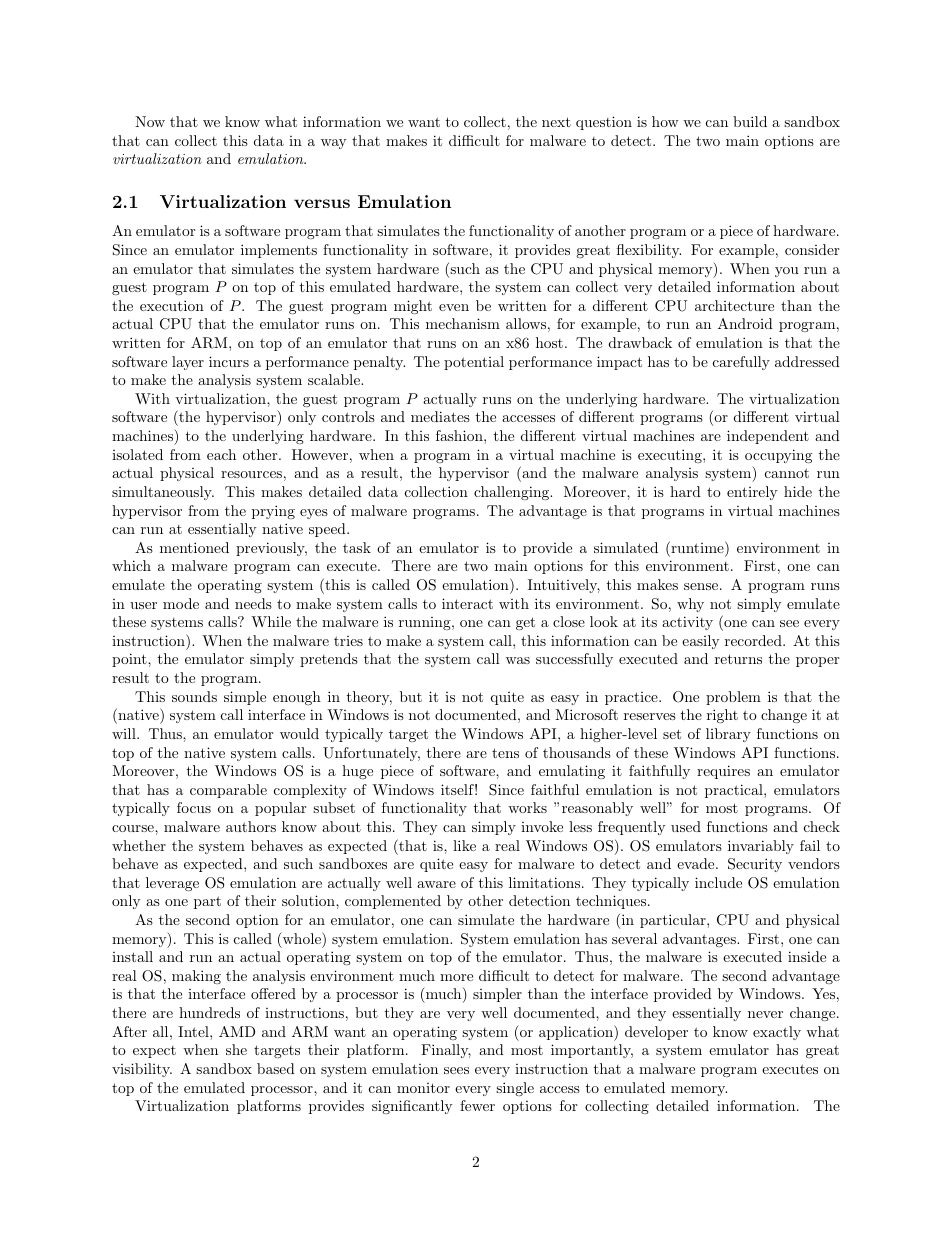 The height and width of the page is (1233, 952). What do you see at coordinates (754, 640) in the page?
I see `recorded` at bounding box center [754, 640].
